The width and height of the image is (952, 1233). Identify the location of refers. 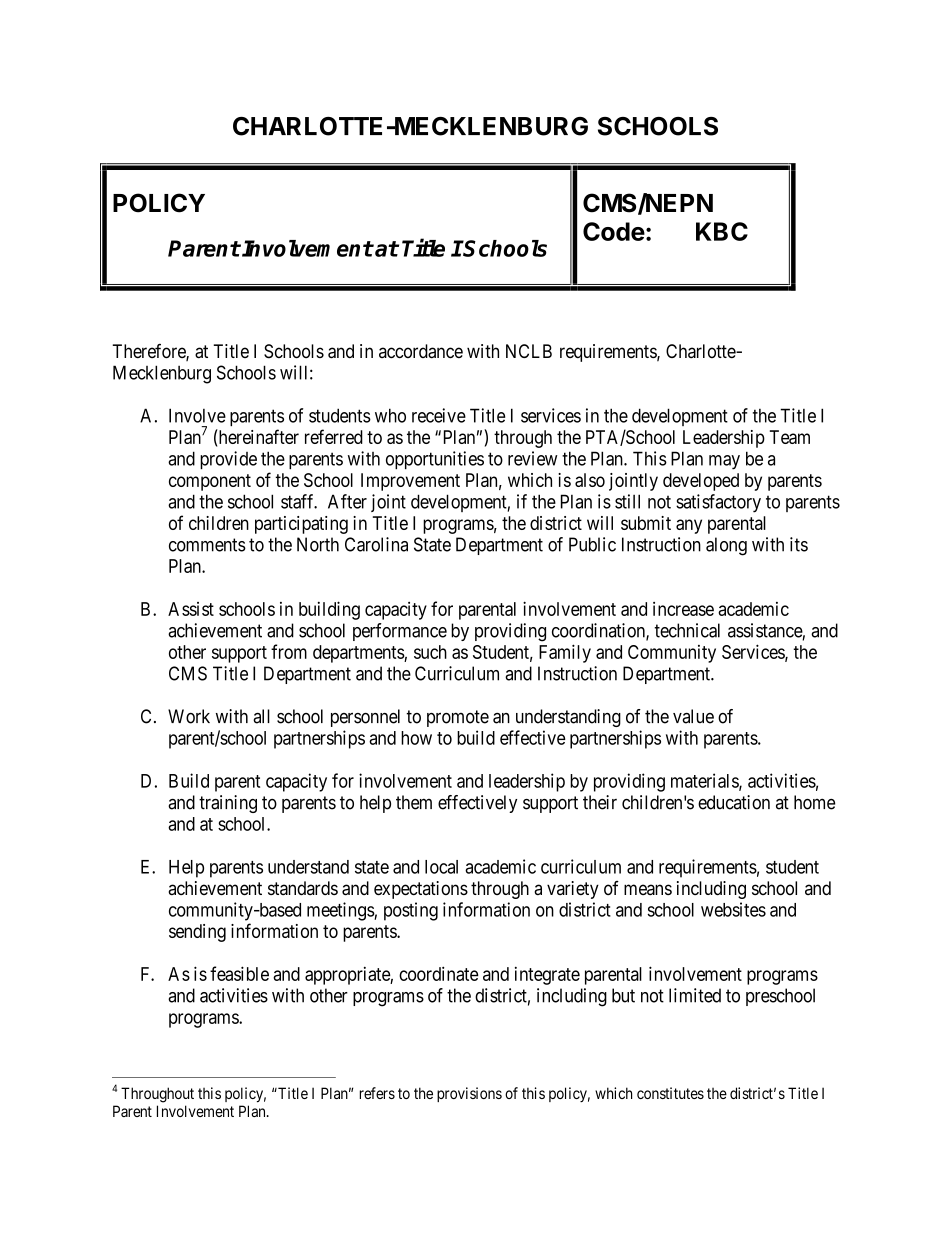
(377, 1093).
